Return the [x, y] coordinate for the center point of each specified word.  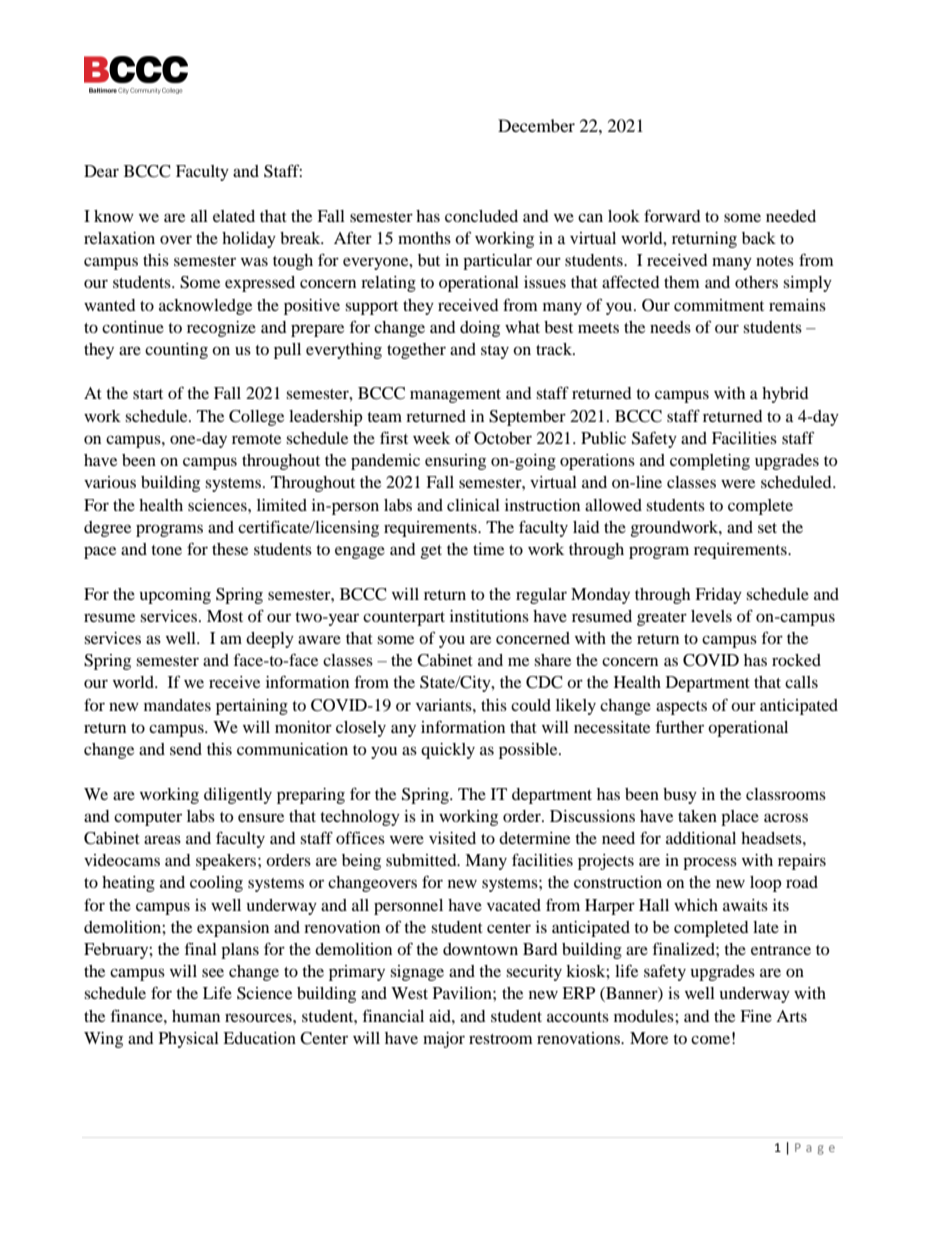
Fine [756, 1016]
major [444, 1040]
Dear [101, 171]
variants [445, 705]
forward [672, 215]
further [680, 726]
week [431, 438]
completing [710, 462]
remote [256, 439]
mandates [177, 705]
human [196, 1016]
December [536, 125]
